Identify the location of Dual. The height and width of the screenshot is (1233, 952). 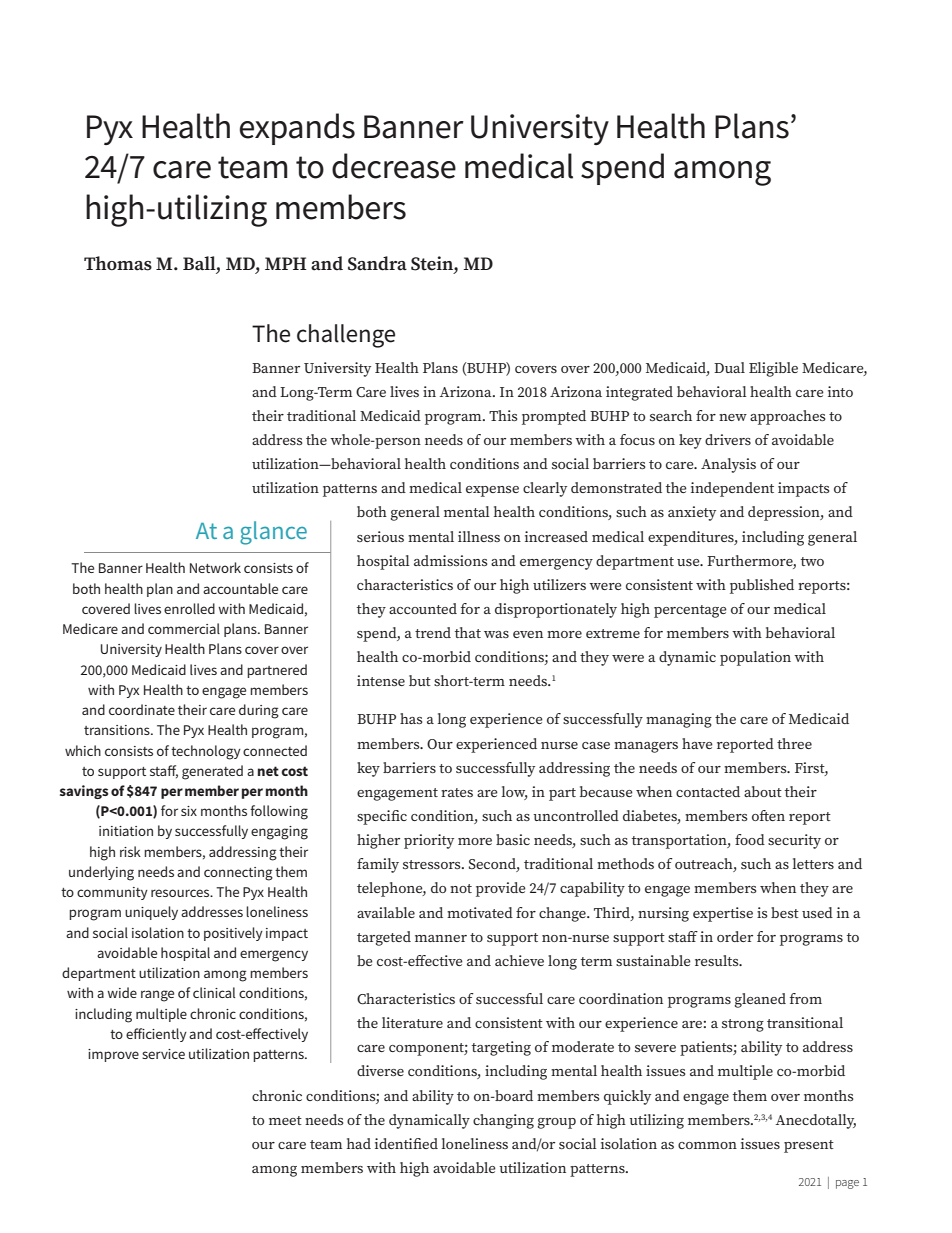
(729, 367).
